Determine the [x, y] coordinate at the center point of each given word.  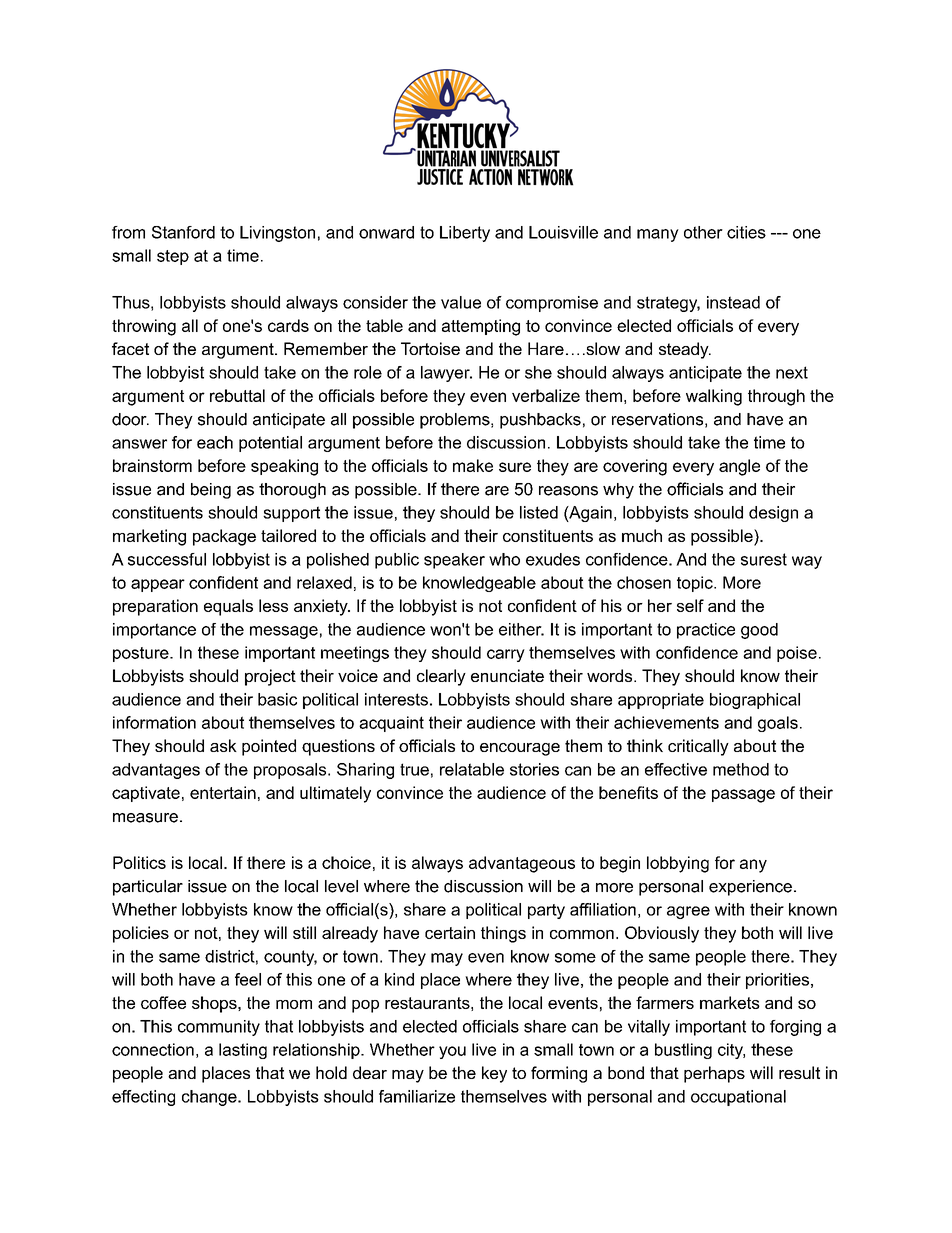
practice [706, 631]
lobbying [678, 864]
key [494, 1074]
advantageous [522, 864]
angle [739, 467]
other [703, 232]
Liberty [465, 234]
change [210, 1098]
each [215, 442]
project [270, 677]
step [173, 257]
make [473, 465]
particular [148, 888]
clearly [441, 677]
